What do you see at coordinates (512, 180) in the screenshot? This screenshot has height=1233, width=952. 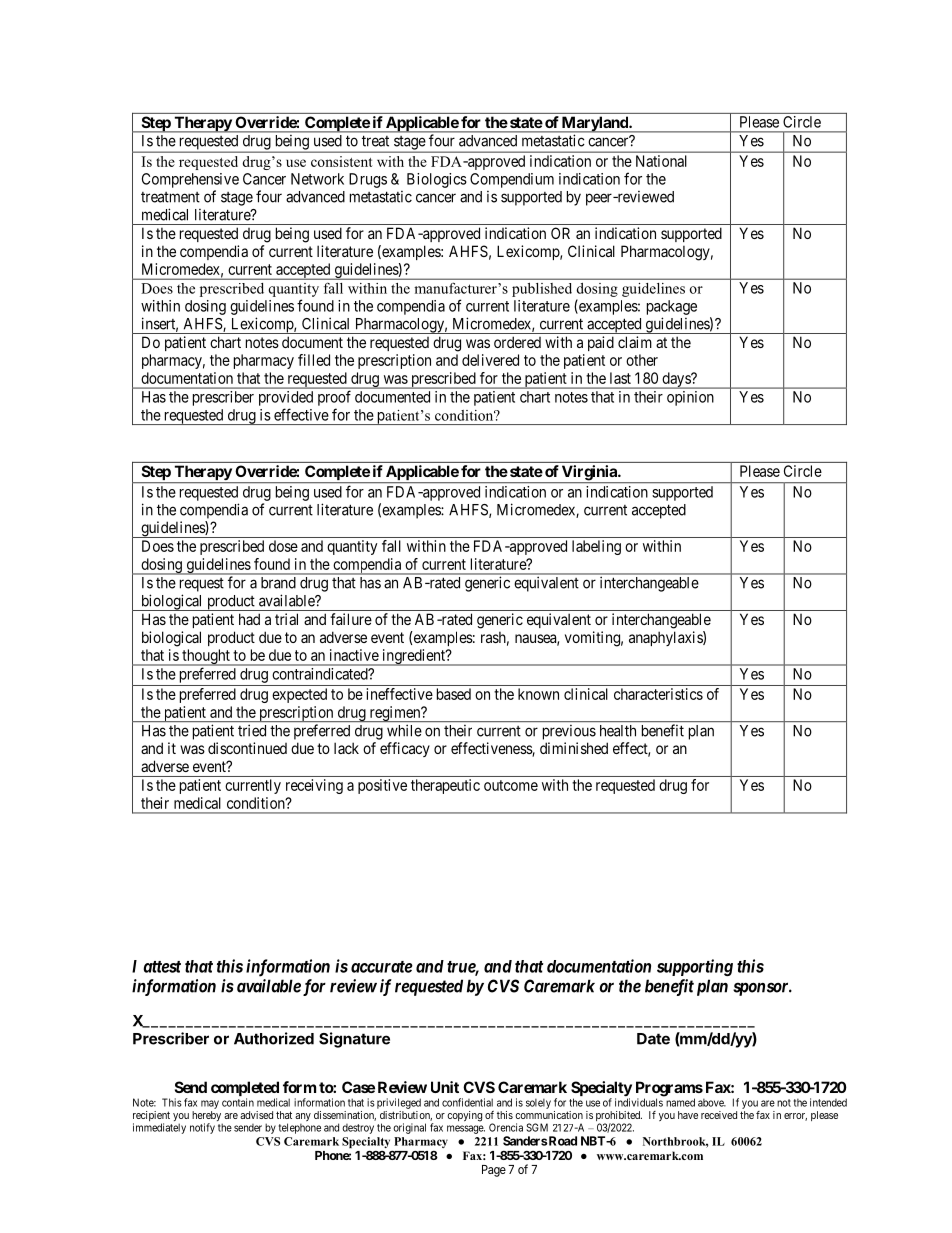 I see `Compendium` at bounding box center [512, 180].
